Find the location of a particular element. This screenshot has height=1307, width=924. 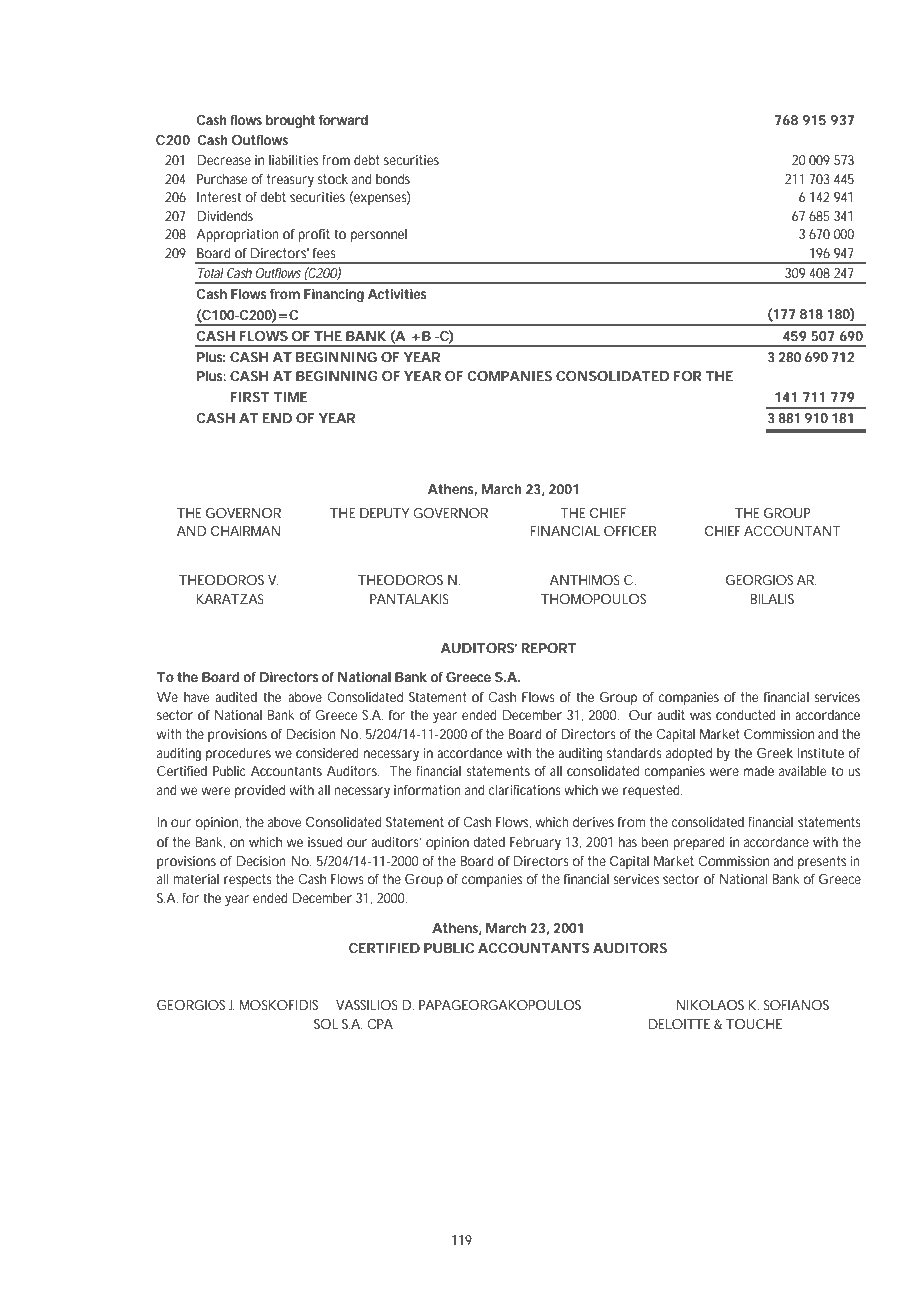

CPA is located at coordinates (380, 1024).
